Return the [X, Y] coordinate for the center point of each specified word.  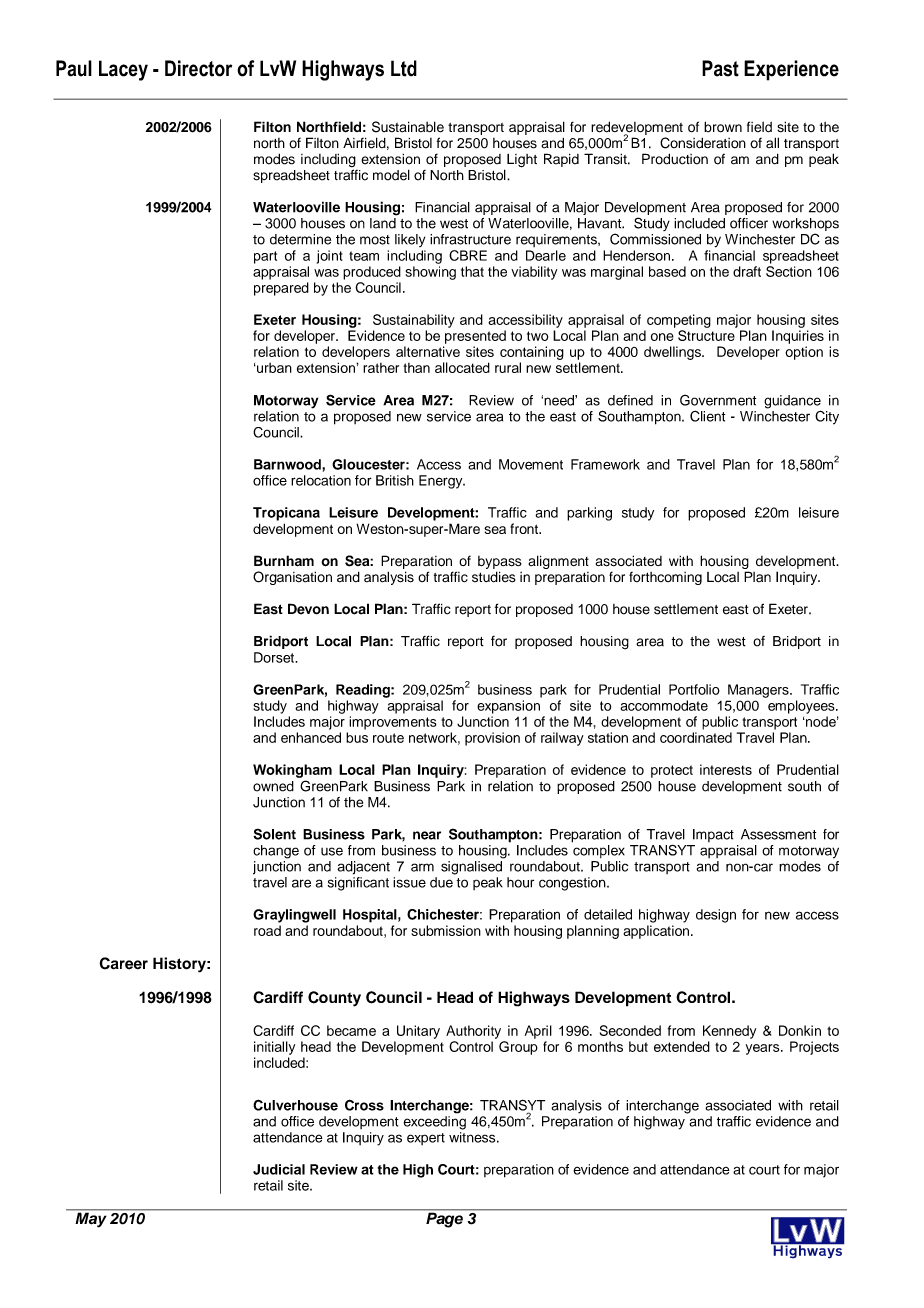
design [716, 916]
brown [723, 127]
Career [123, 963]
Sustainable [408, 127]
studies [494, 577]
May [91, 1219]
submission [446, 930]
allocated [462, 367]
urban [273, 368]
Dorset [275, 657]
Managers [759, 691]
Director [198, 68]
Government [718, 400]
